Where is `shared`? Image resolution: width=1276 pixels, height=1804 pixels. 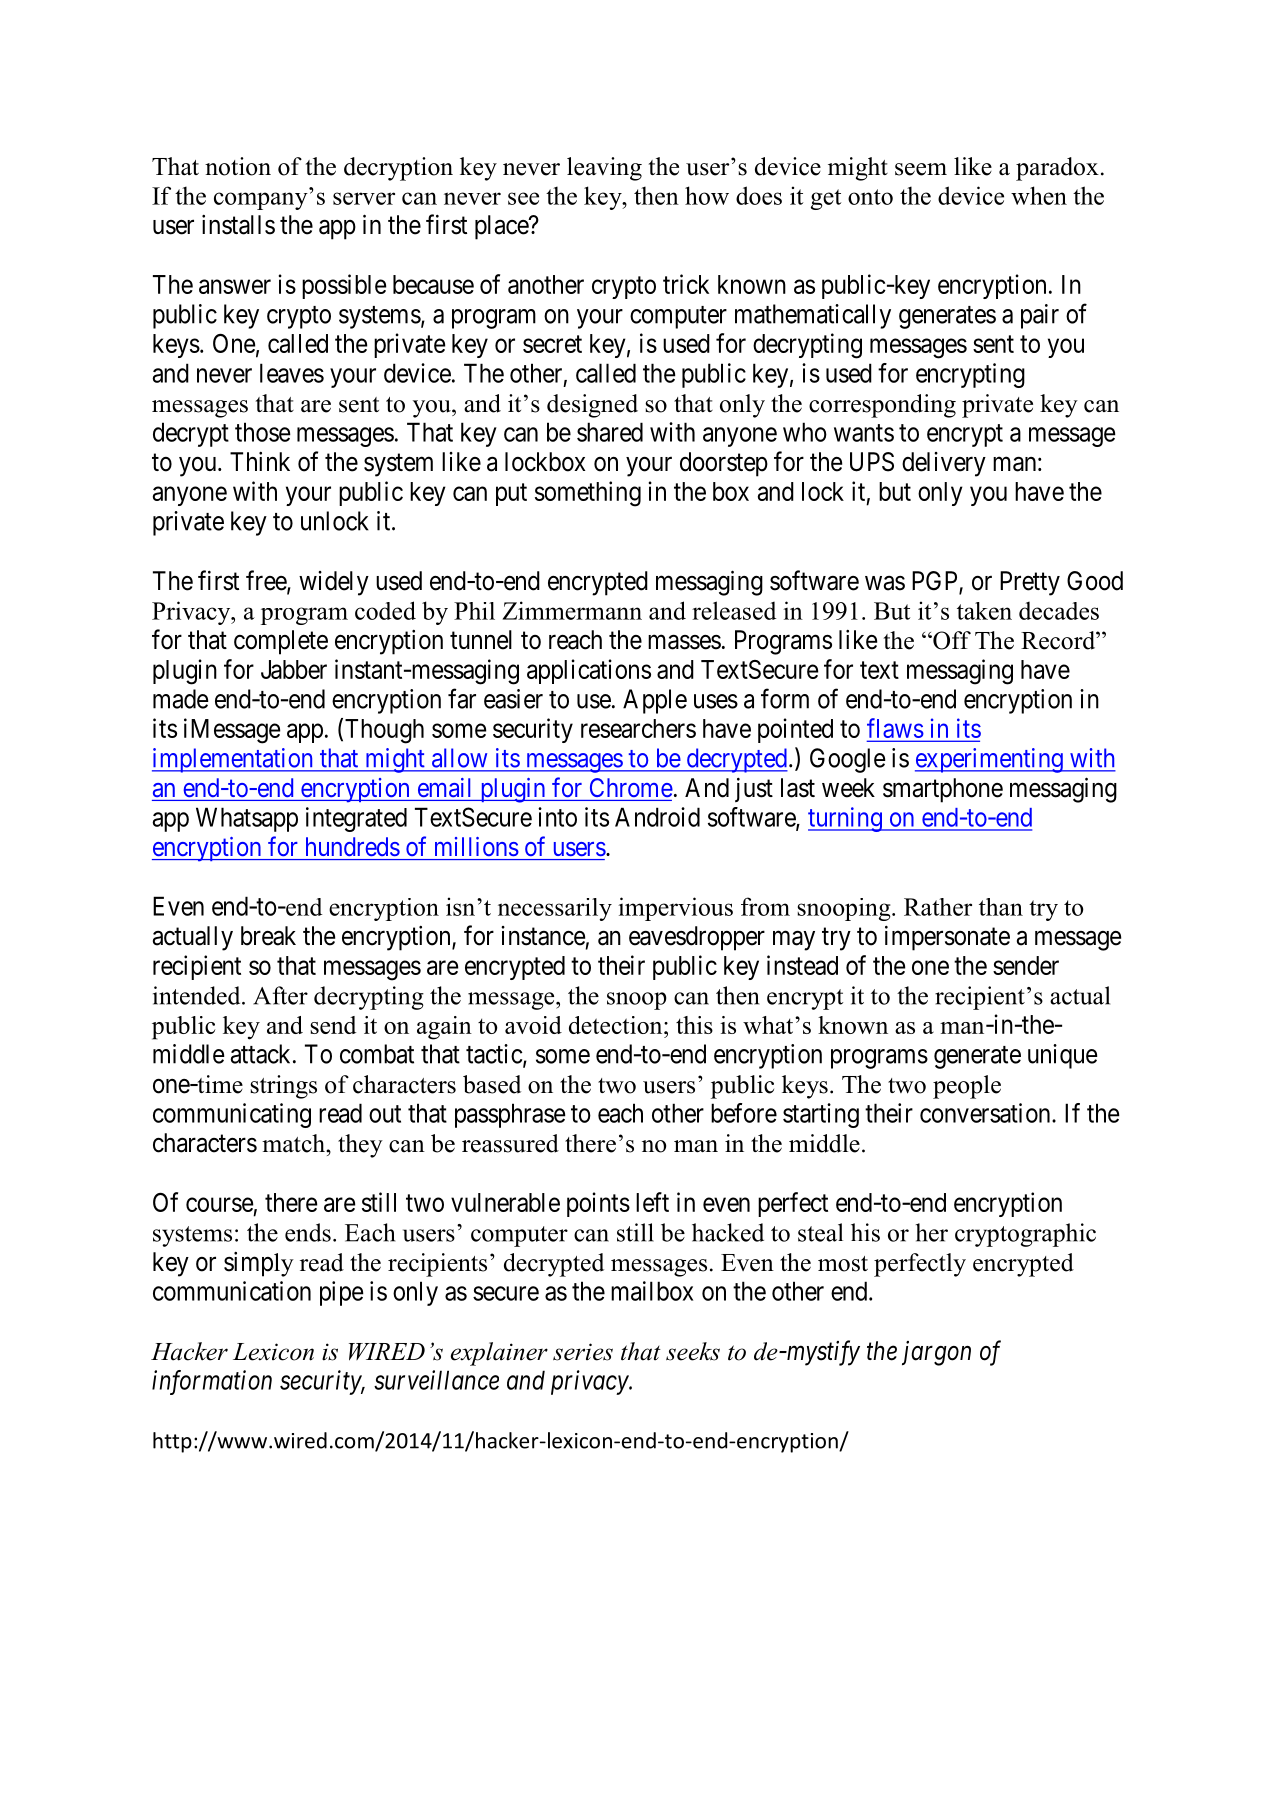
shared is located at coordinates (610, 432).
